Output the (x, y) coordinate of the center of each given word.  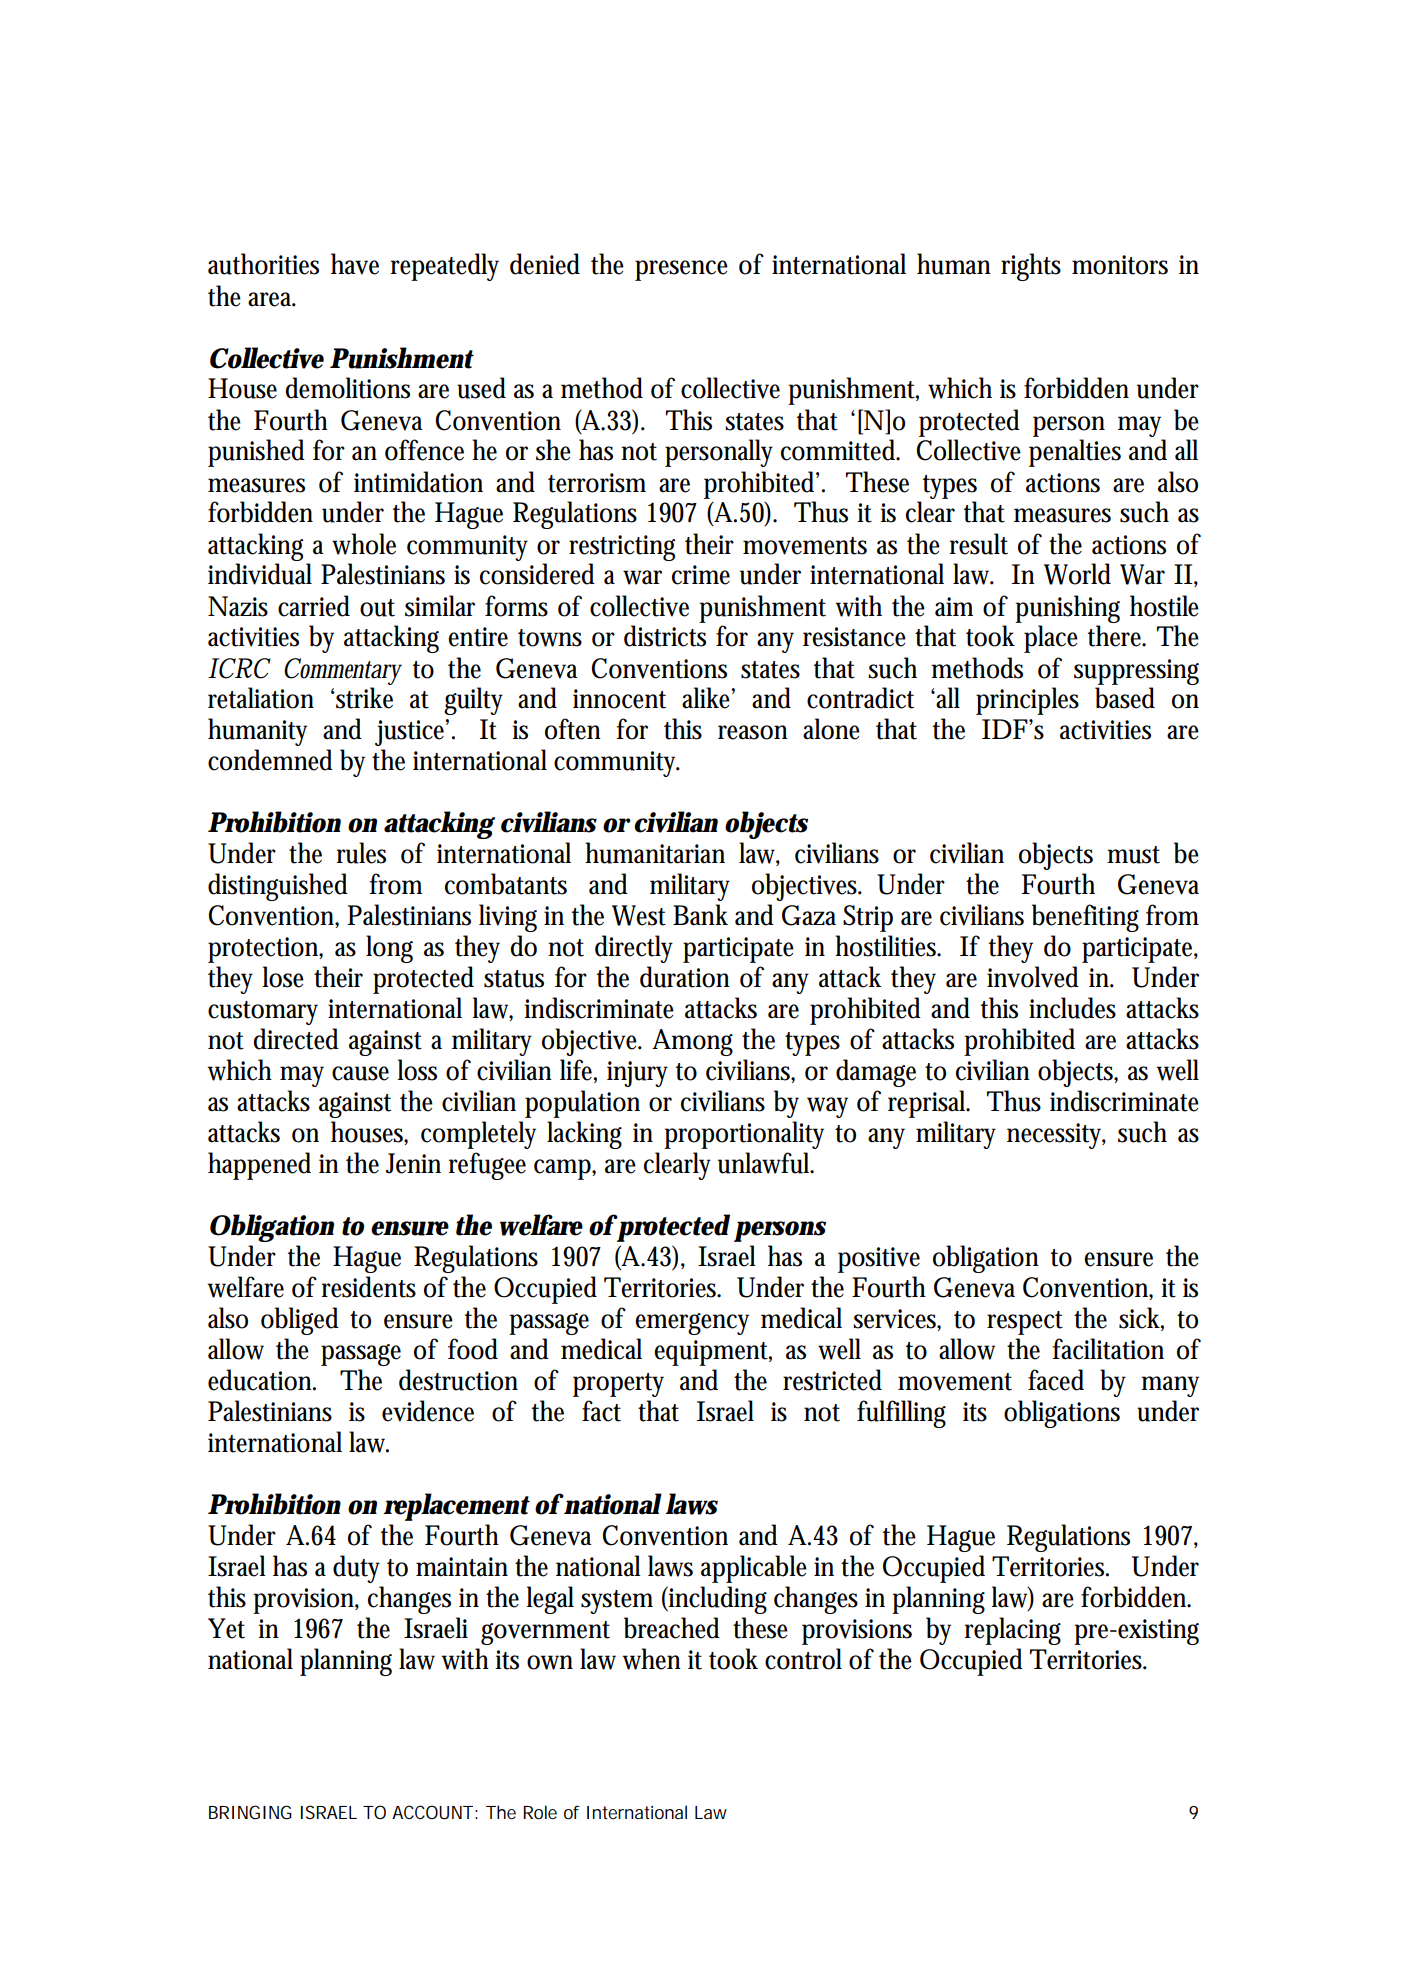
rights (1031, 267)
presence (681, 270)
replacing (1012, 1631)
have (355, 264)
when (651, 1659)
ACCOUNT (432, 1812)
